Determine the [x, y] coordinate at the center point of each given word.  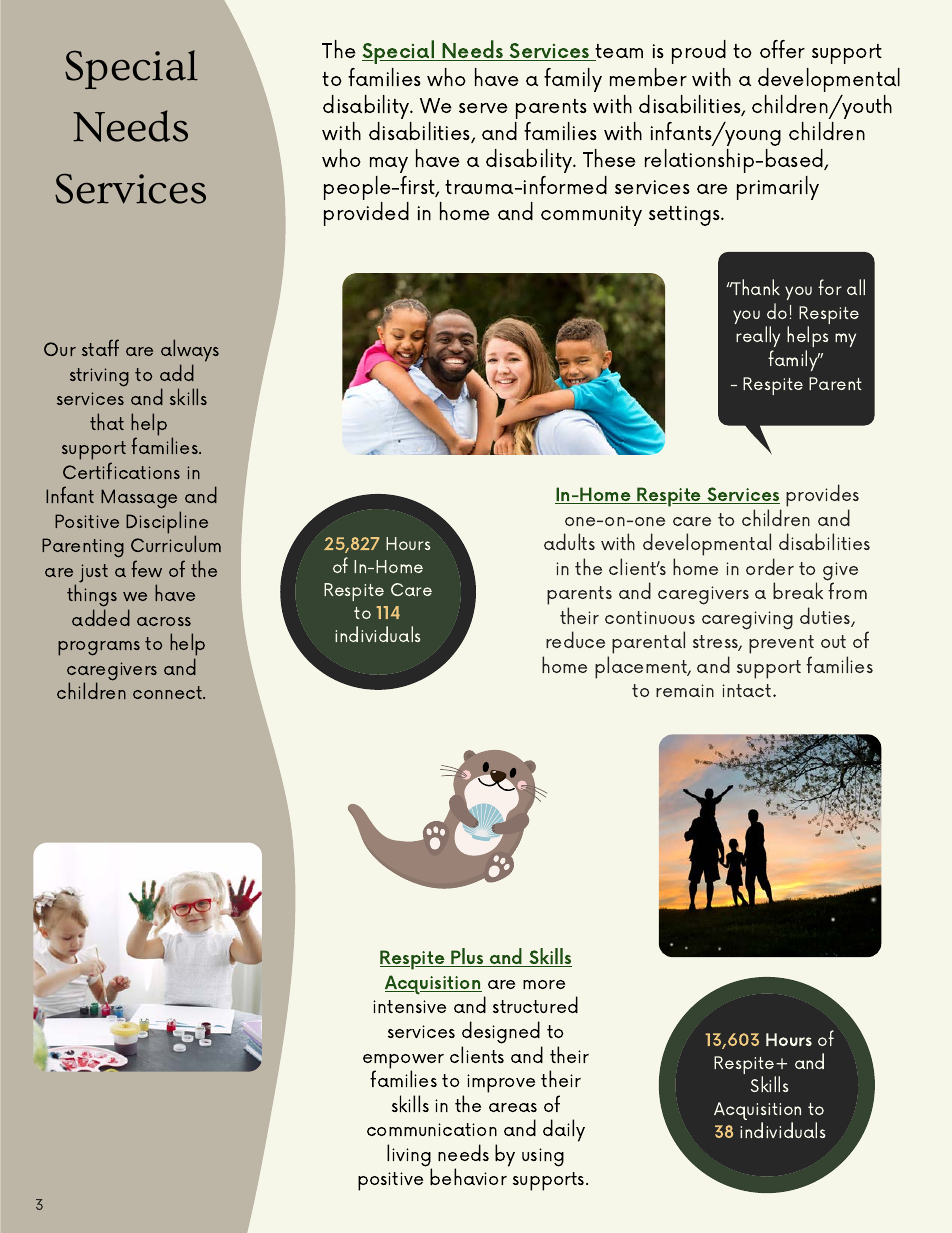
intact [748, 690]
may [389, 165]
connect [169, 692]
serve [483, 108]
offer [782, 49]
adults [569, 541]
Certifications [121, 470]
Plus [468, 957]
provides [822, 495]
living [409, 1156]
